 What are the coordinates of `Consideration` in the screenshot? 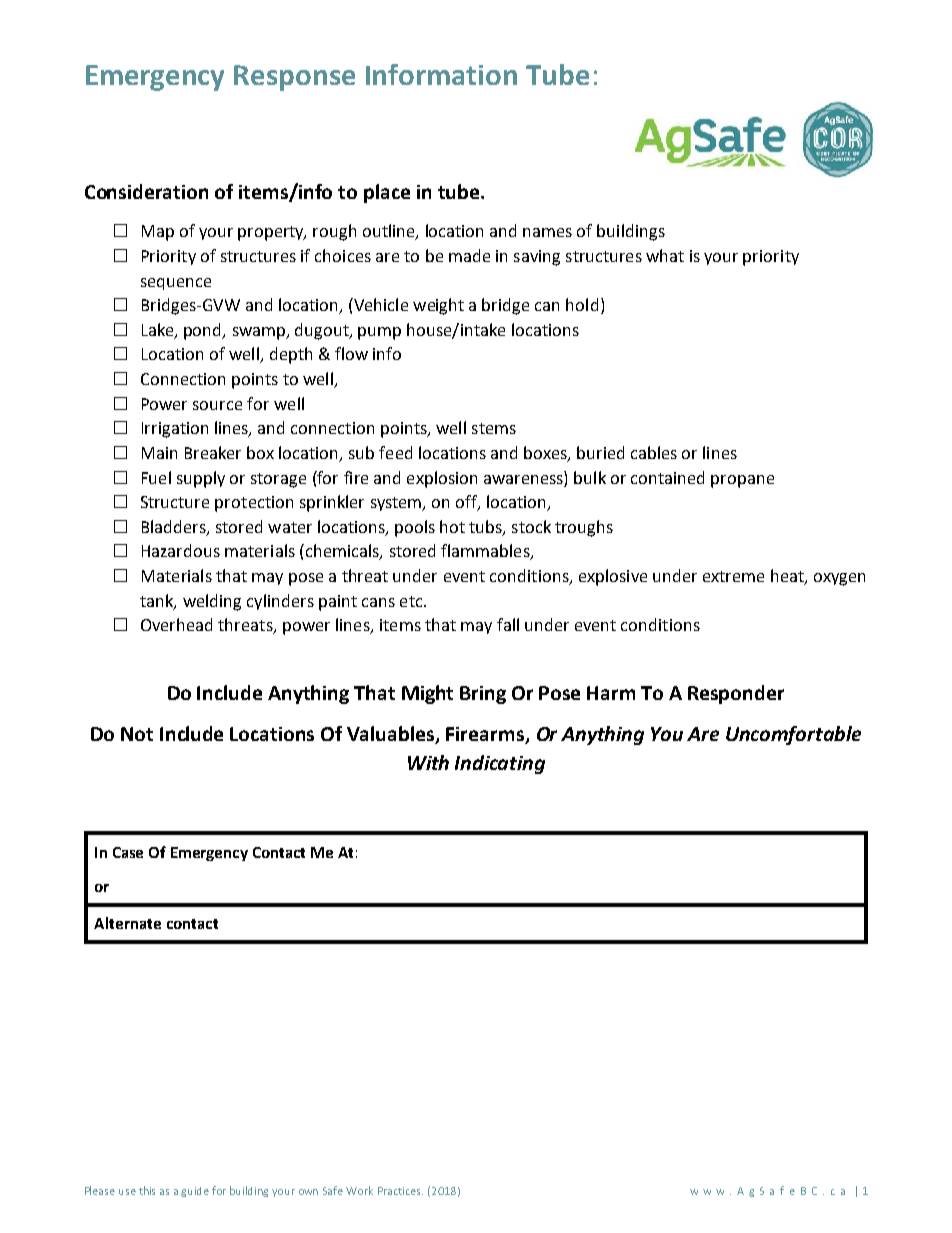 It's located at (146, 191).
